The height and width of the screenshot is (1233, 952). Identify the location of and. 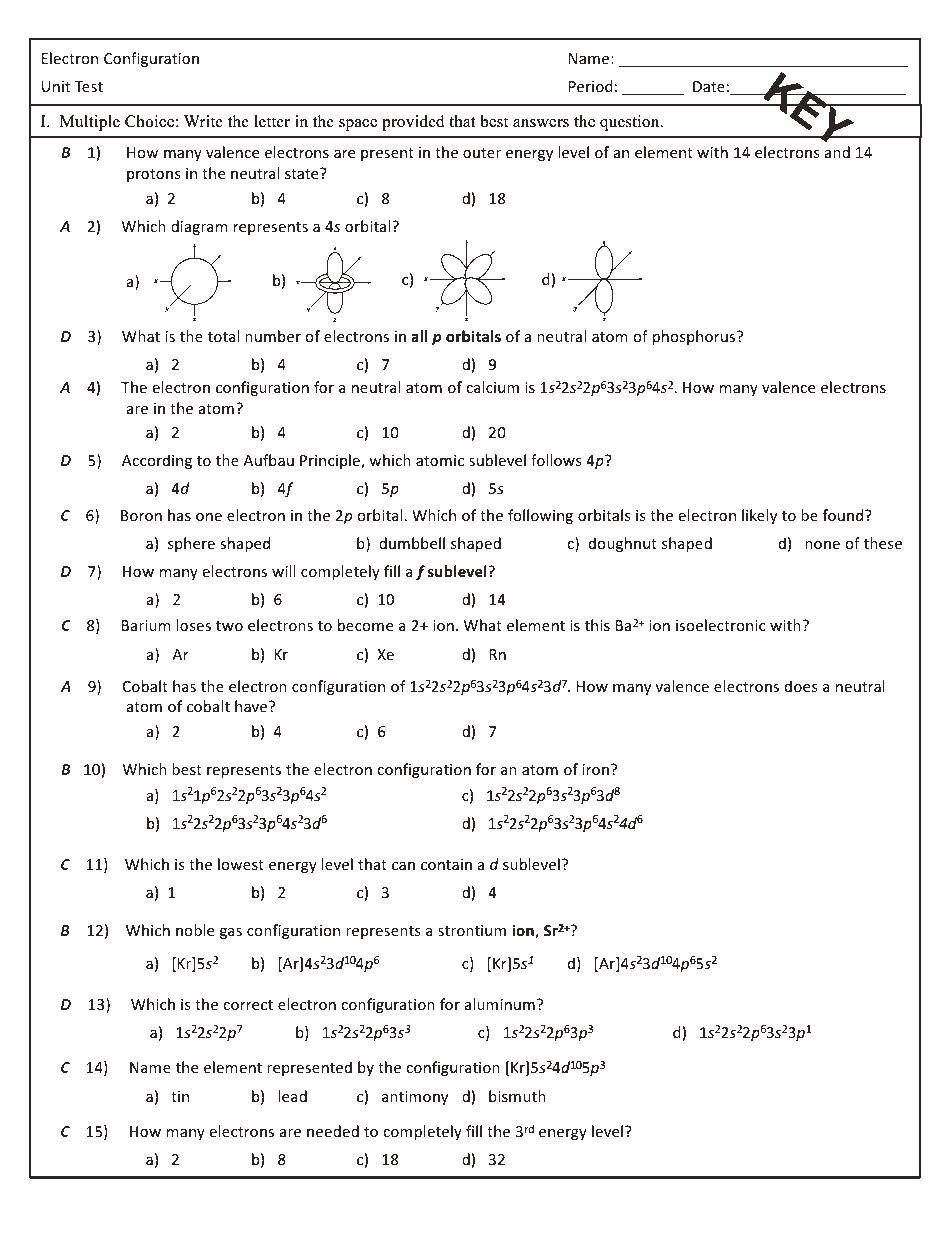
(837, 152).
